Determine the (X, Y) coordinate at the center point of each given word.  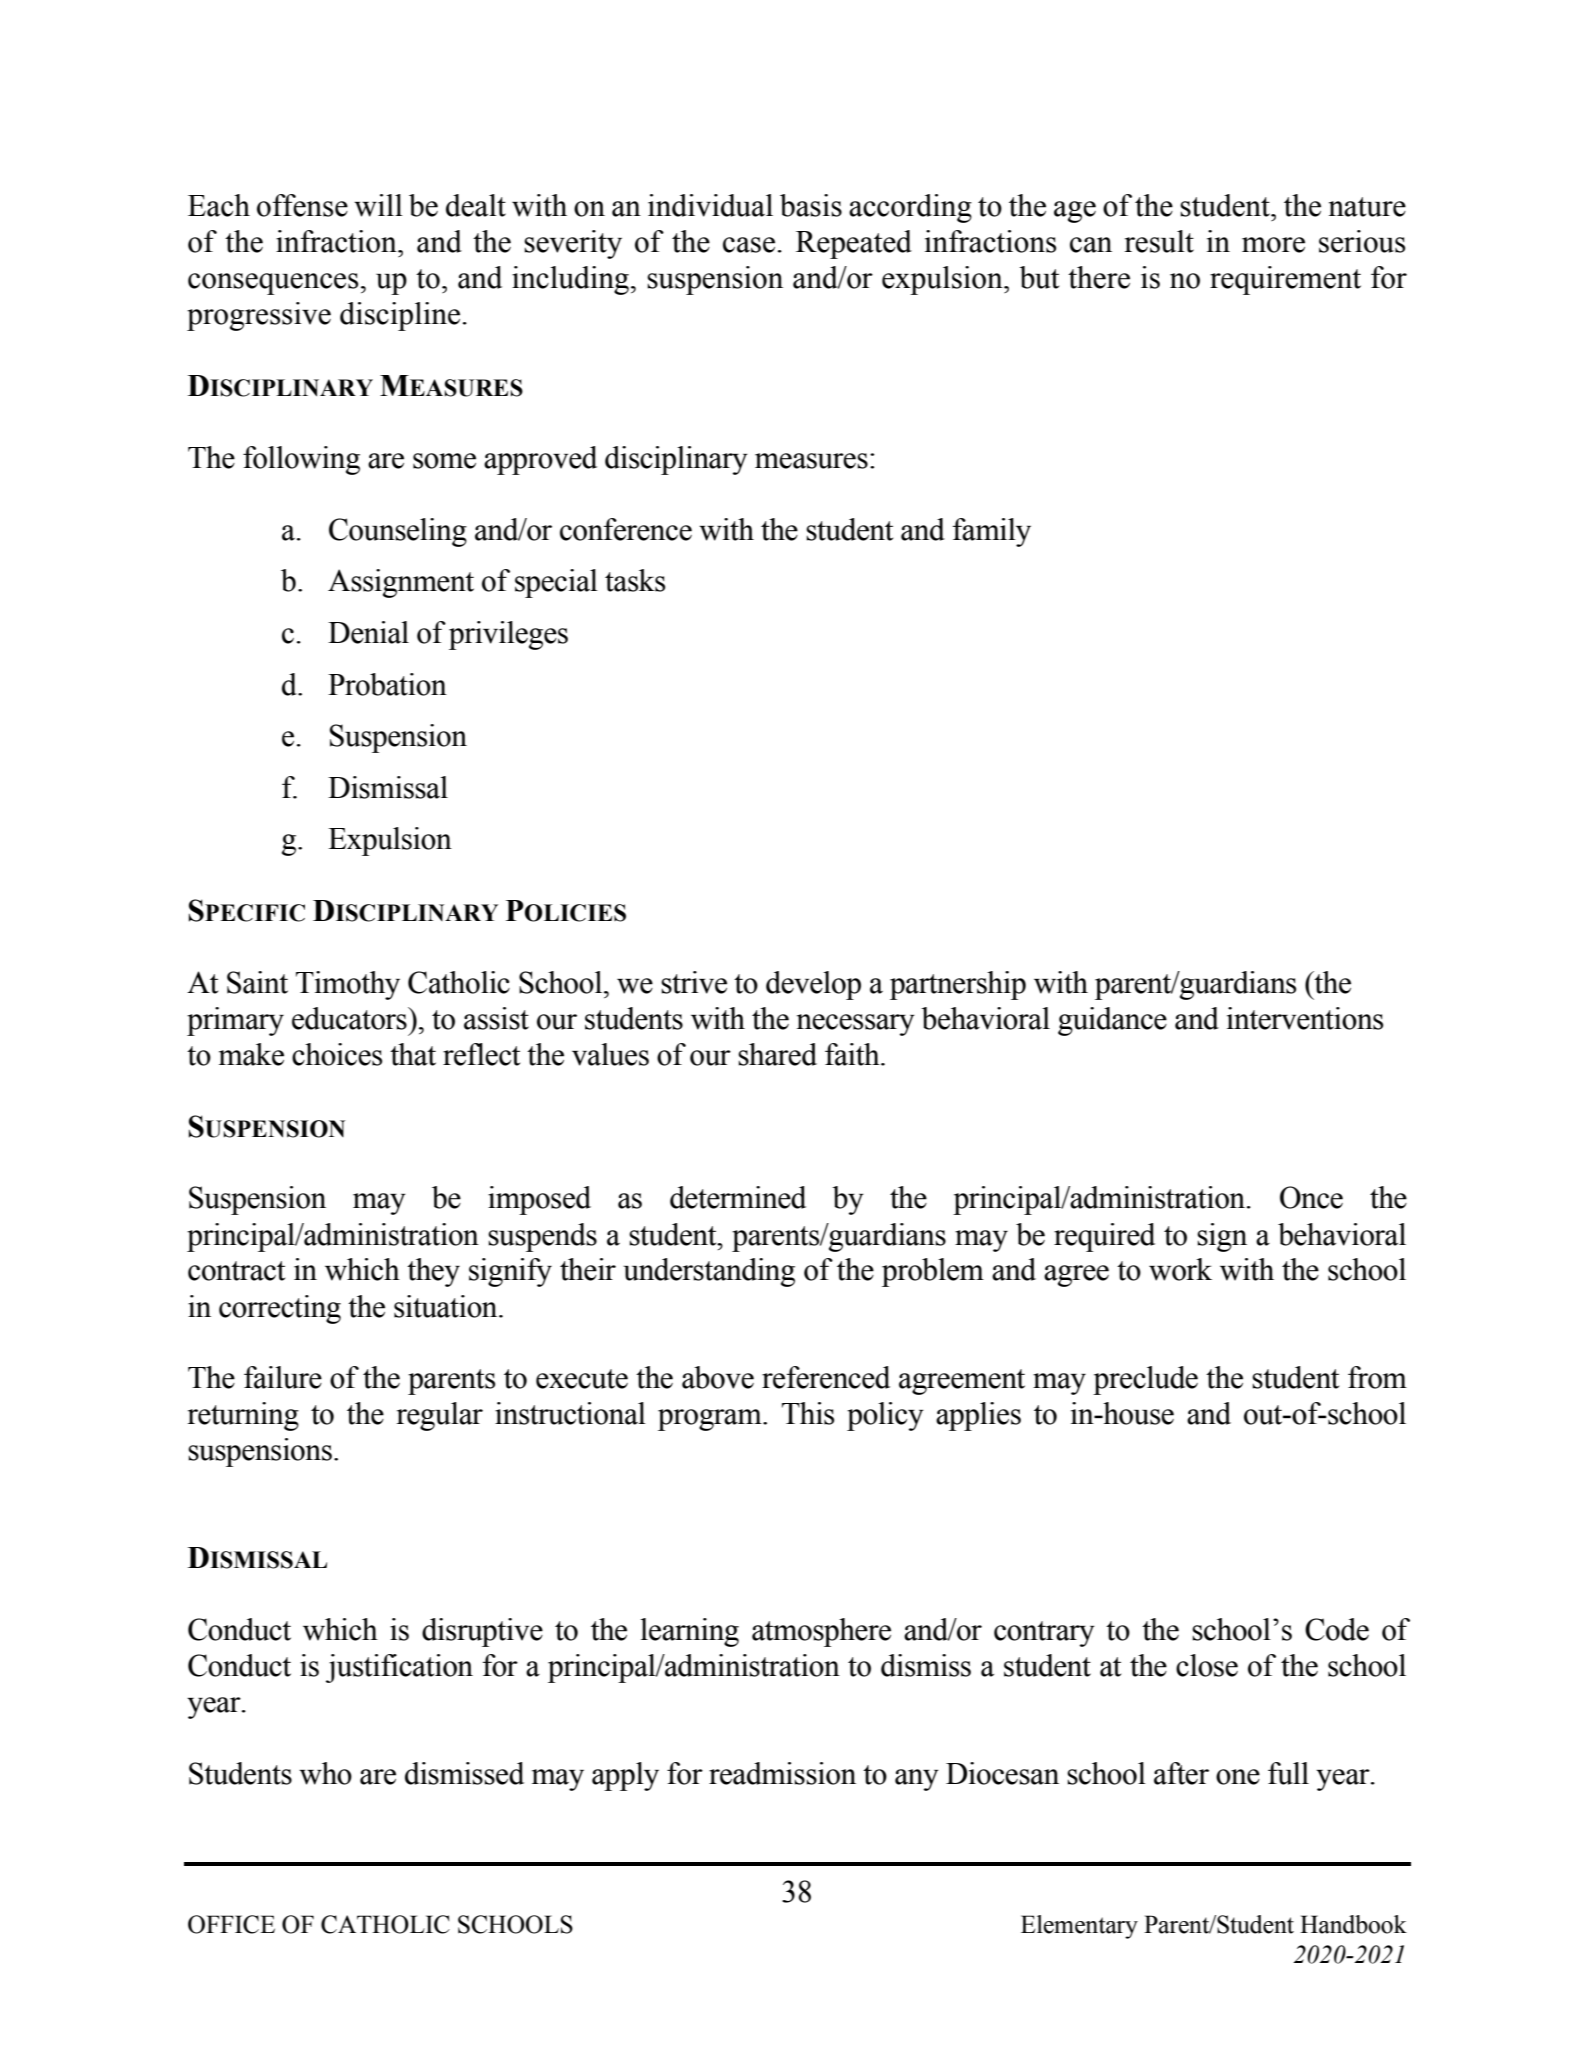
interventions (1305, 1018)
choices (337, 1054)
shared (777, 1054)
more (1273, 245)
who (325, 1773)
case (749, 245)
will (378, 205)
